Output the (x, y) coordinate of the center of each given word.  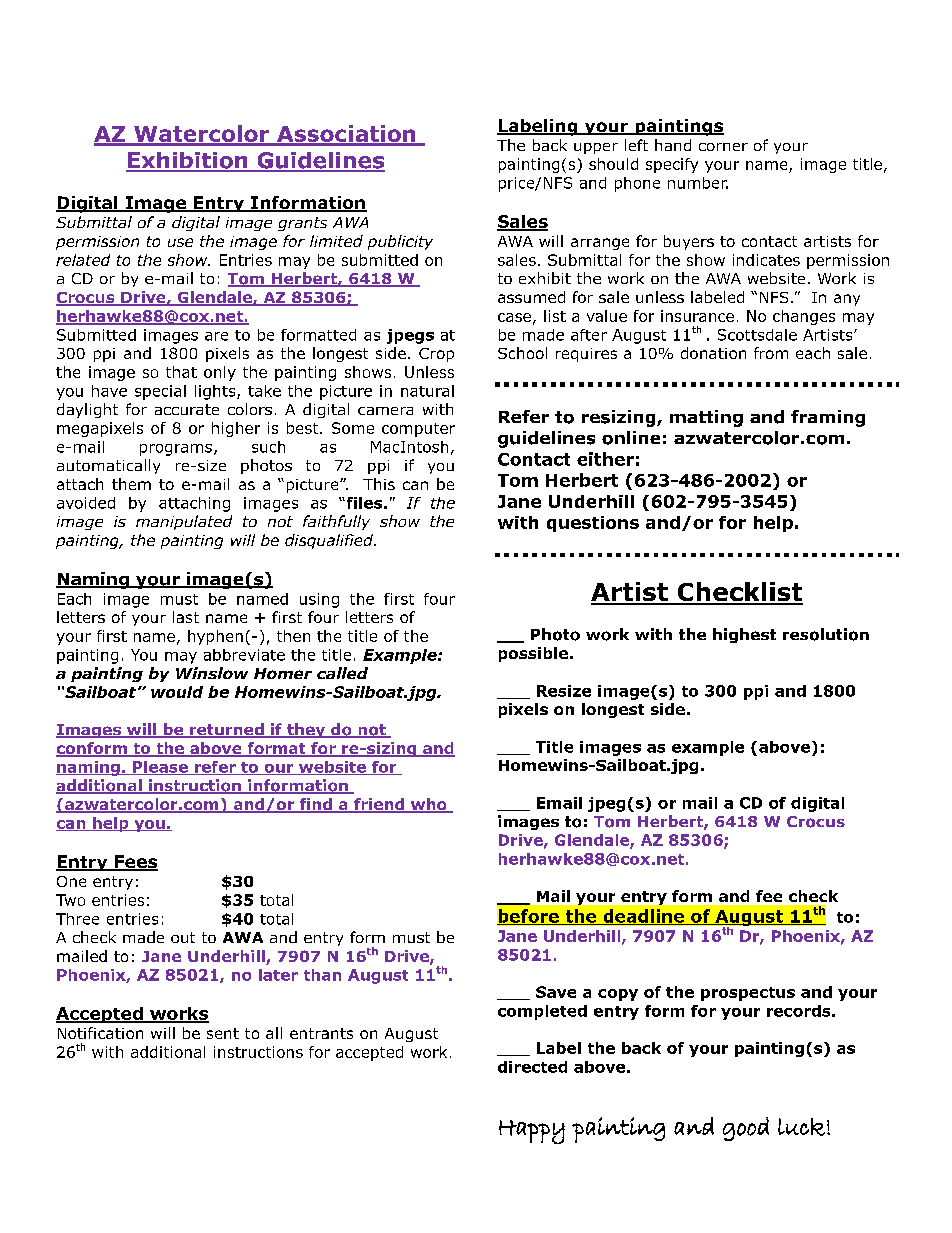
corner (723, 147)
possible (533, 654)
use (180, 242)
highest (744, 635)
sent (223, 1033)
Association (346, 135)
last (186, 617)
